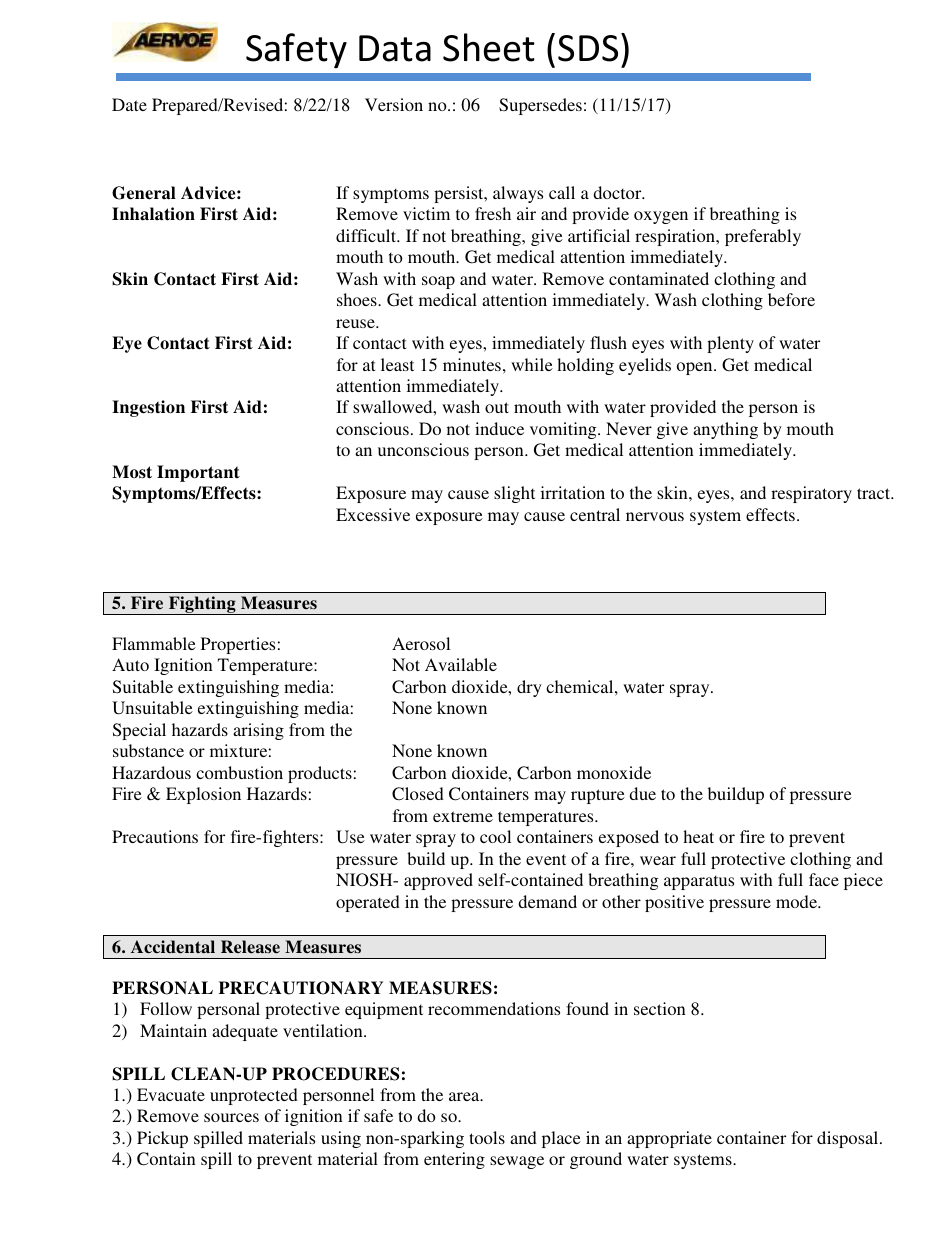  Describe the element at coordinates (487, 1137) in the screenshot. I see `tools` at that location.
